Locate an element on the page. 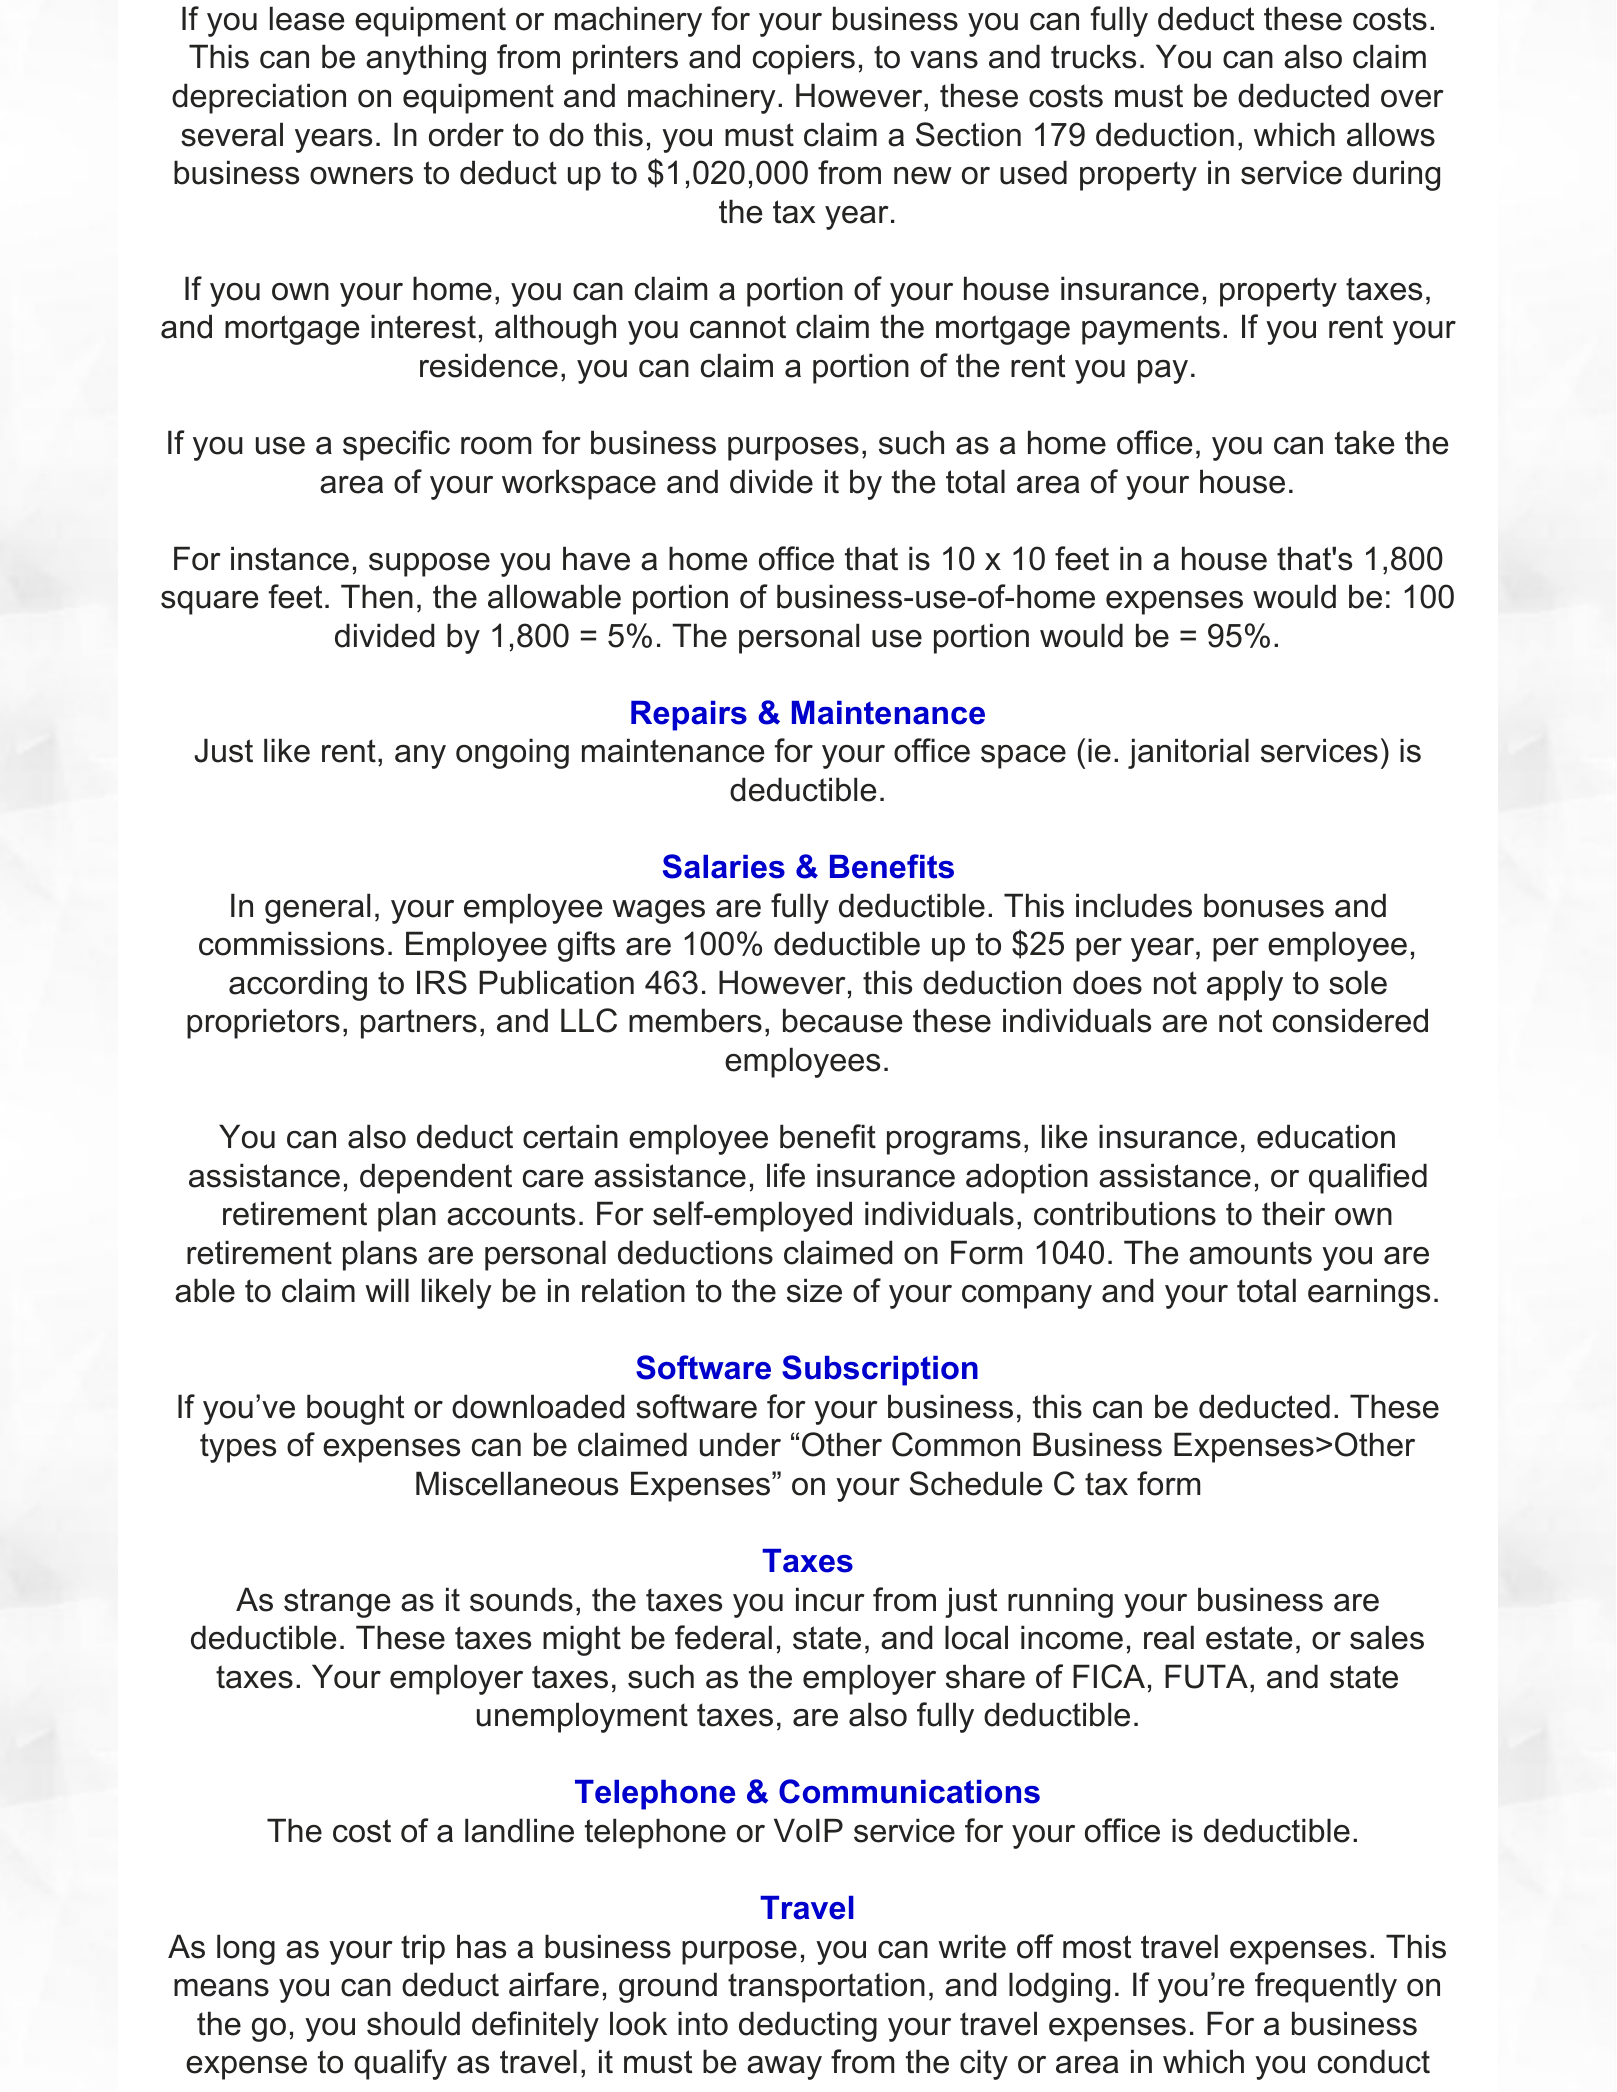 The image size is (1617, 2092). transportation is located at coordinates (826, 1987).
